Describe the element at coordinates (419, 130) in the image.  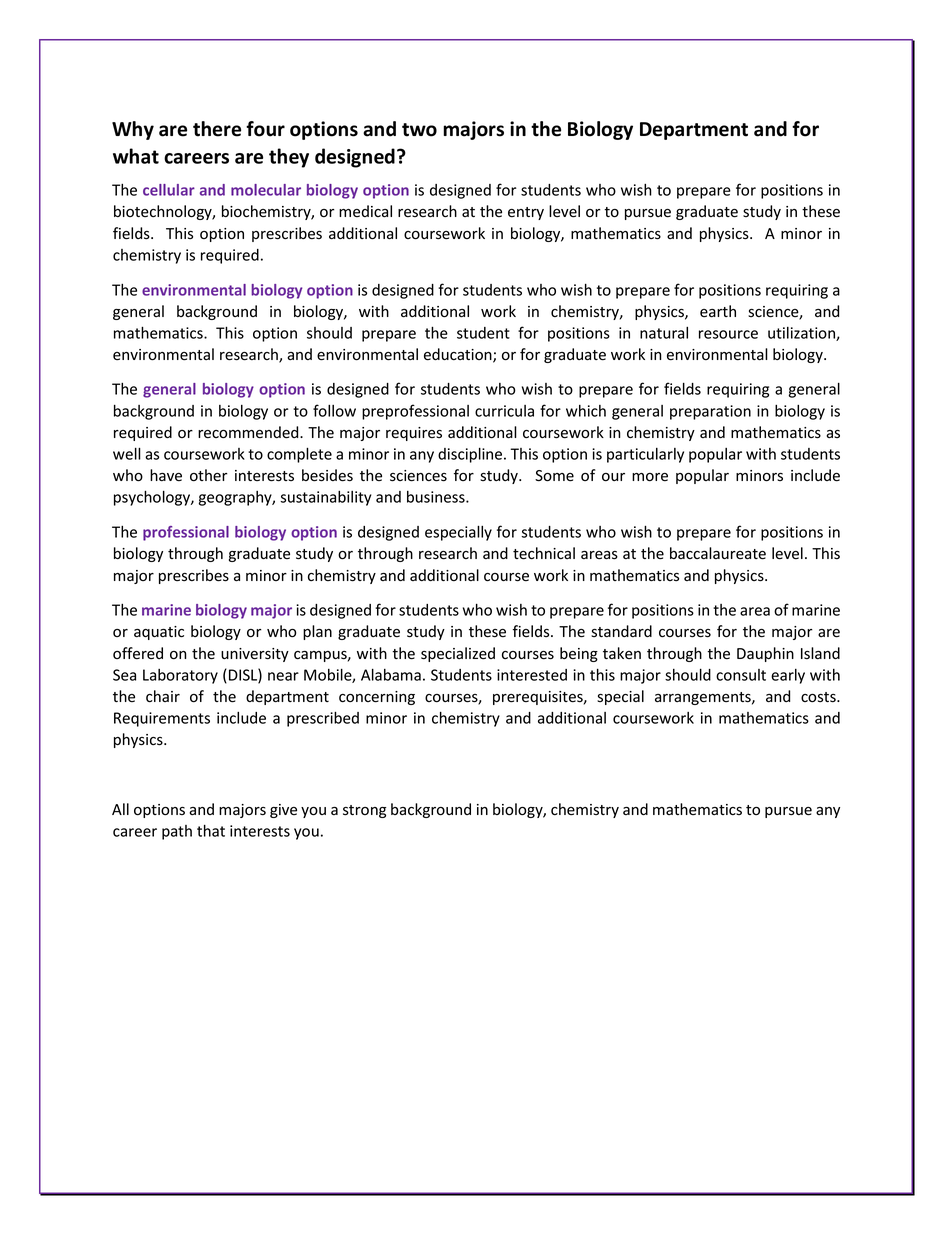
I see `two` at that location.
